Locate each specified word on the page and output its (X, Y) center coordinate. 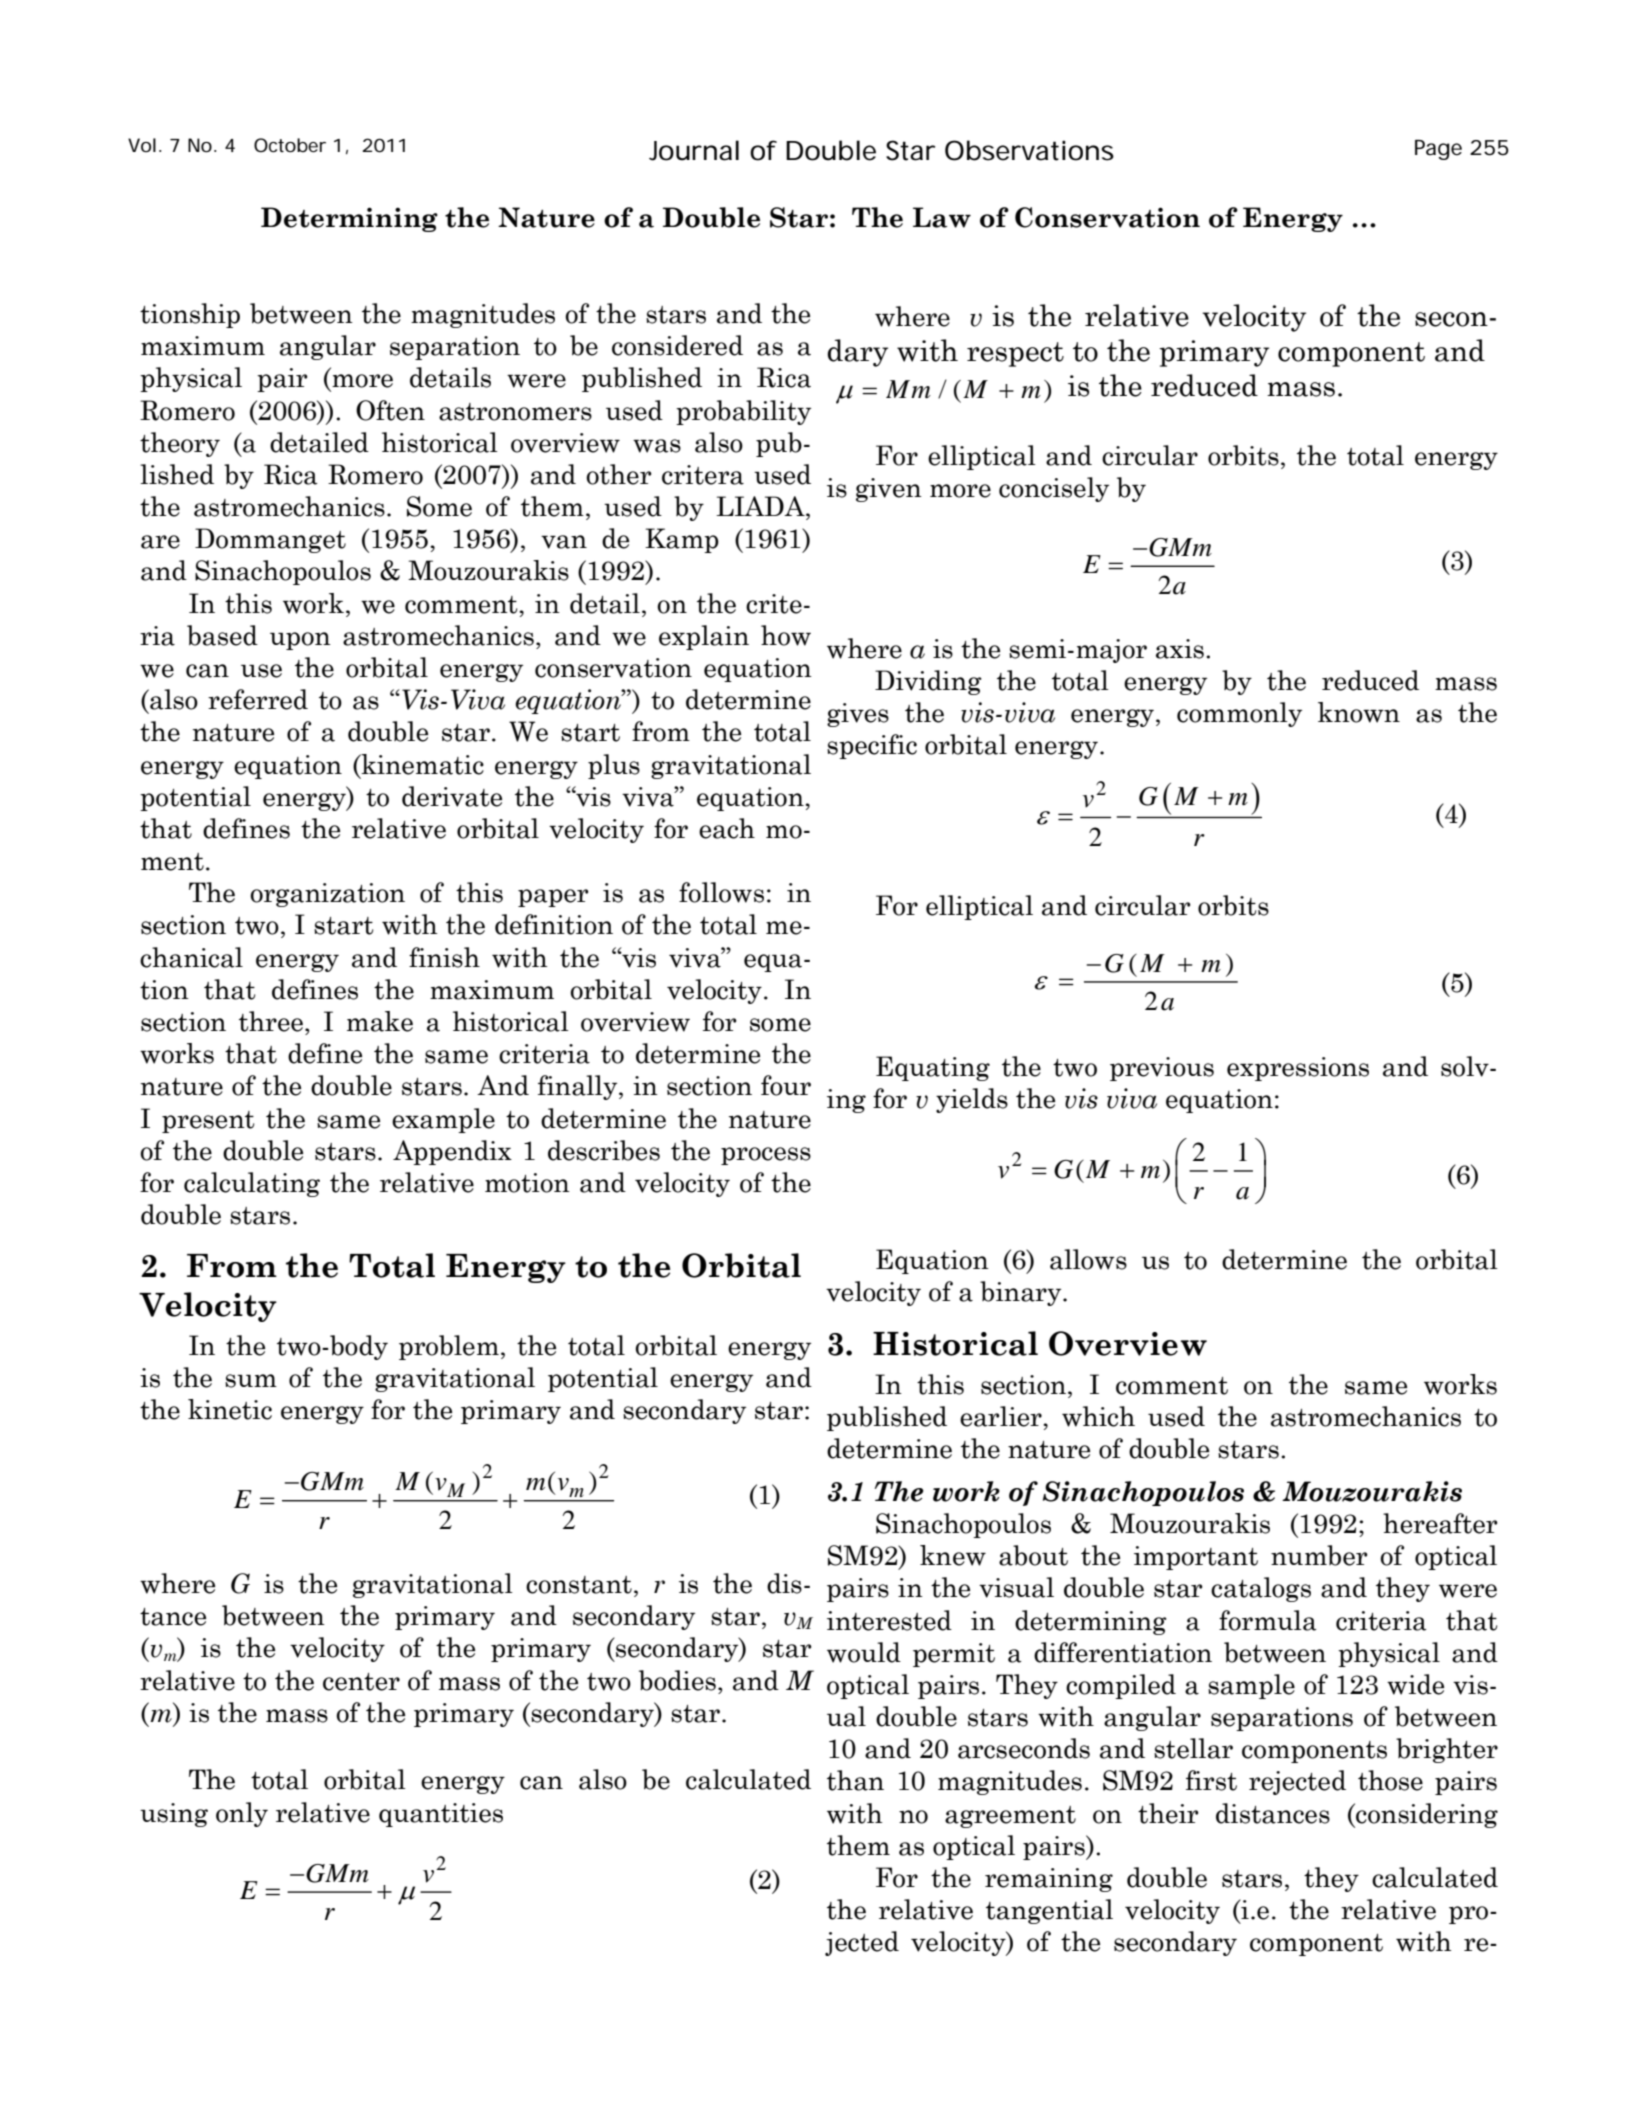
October (290, 145)
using (174, 1815)
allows (1088, 1259)
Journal (694, 150)
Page (1438, 150)
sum (251, 1381)
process (766, 1156)
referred (258, 699)
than (855, 1780)
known (1359, 712)
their (1168, 1813)
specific (872, 746)
